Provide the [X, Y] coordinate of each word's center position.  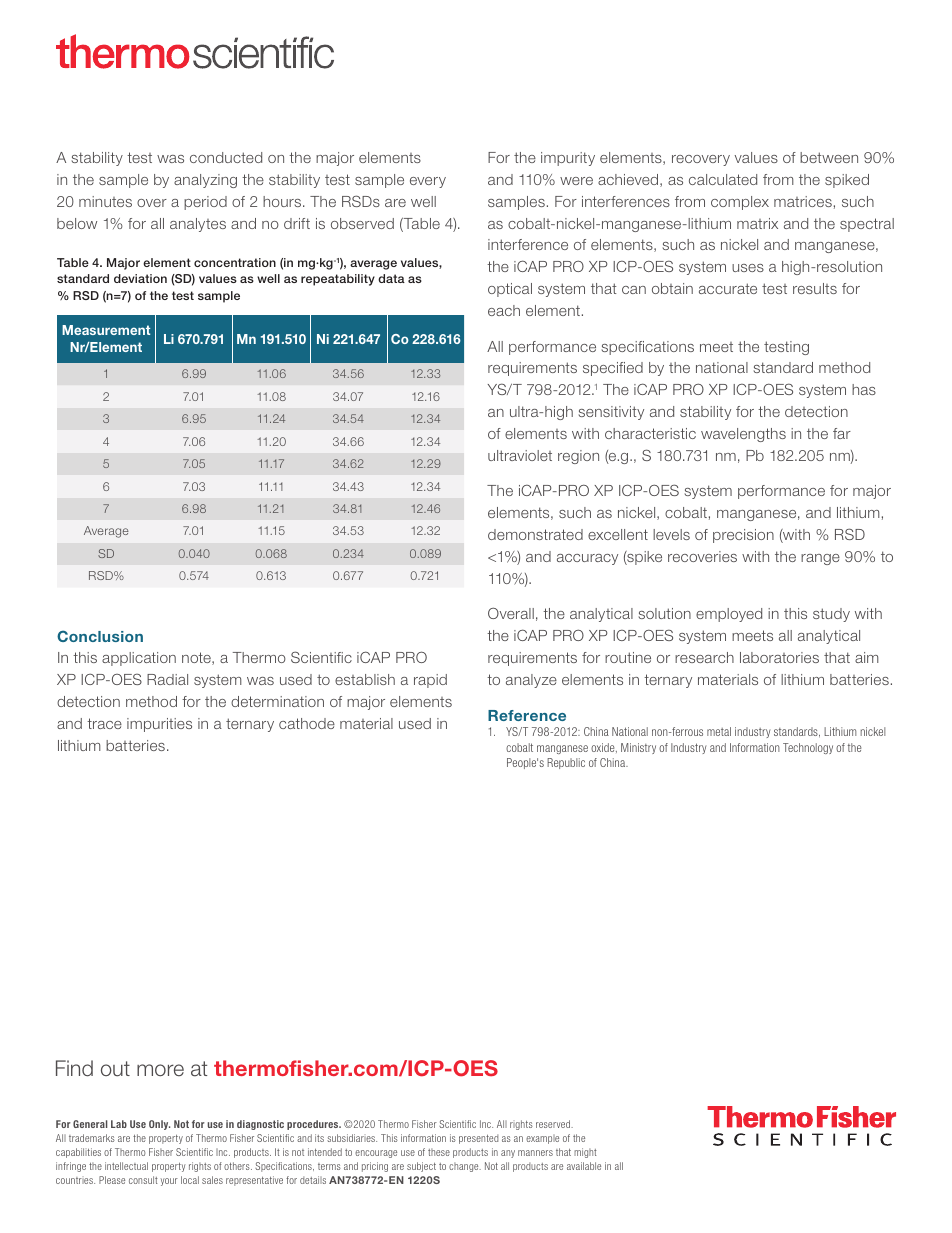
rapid [430, 681]
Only [159, 1125]
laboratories [779, 657]
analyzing [205, 181]
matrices [803, 201]
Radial [167, 679]
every [428, 182]
